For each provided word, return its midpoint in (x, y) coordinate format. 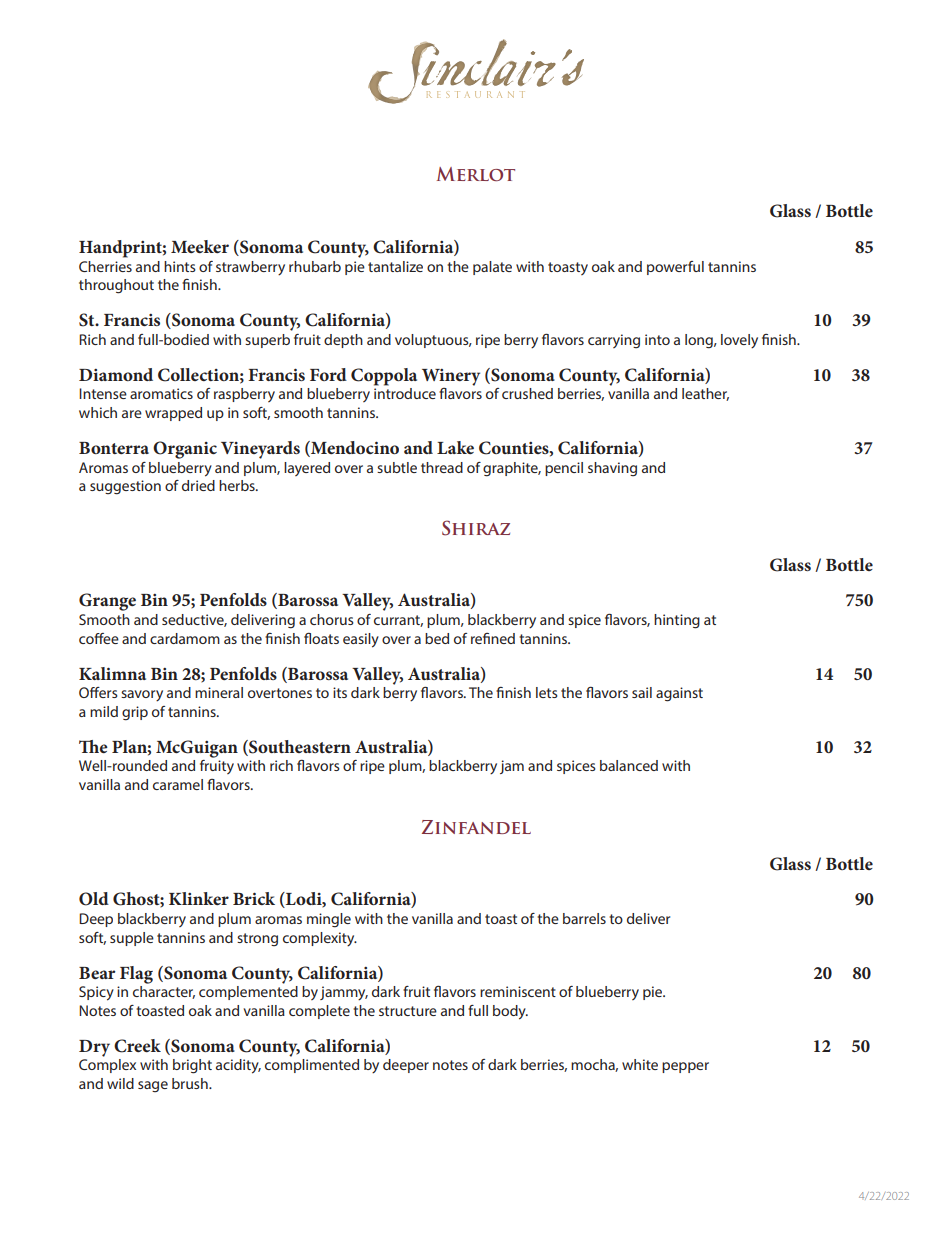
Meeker (200, 246)
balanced (629, 765)
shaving (612, 469)
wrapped (173, 414)
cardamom (185, 638)
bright (192, 1066)
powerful (675, 268)
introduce (405, 393)
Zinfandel (476, 827)
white (640, 1064)
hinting (677, 621)
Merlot (476, 174)
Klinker (199, 898)
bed (437, 638)
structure (408, 1011)
